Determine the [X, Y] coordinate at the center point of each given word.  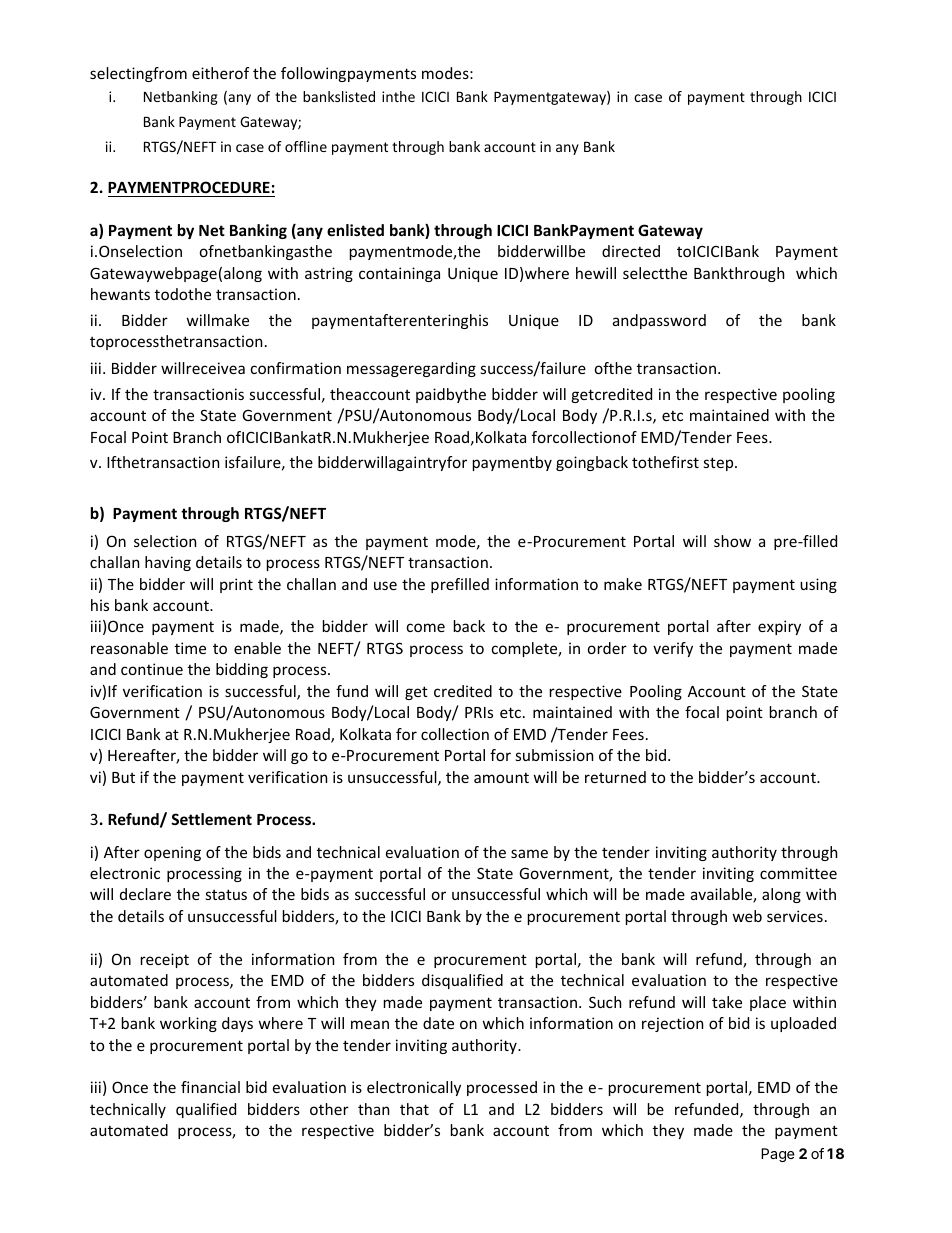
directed [631, 251]
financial [210, 1087]
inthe [398, 96]
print [236, 585]
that [414, 1109]
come [426, 627]
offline [306, 146]
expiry [779, 627]
